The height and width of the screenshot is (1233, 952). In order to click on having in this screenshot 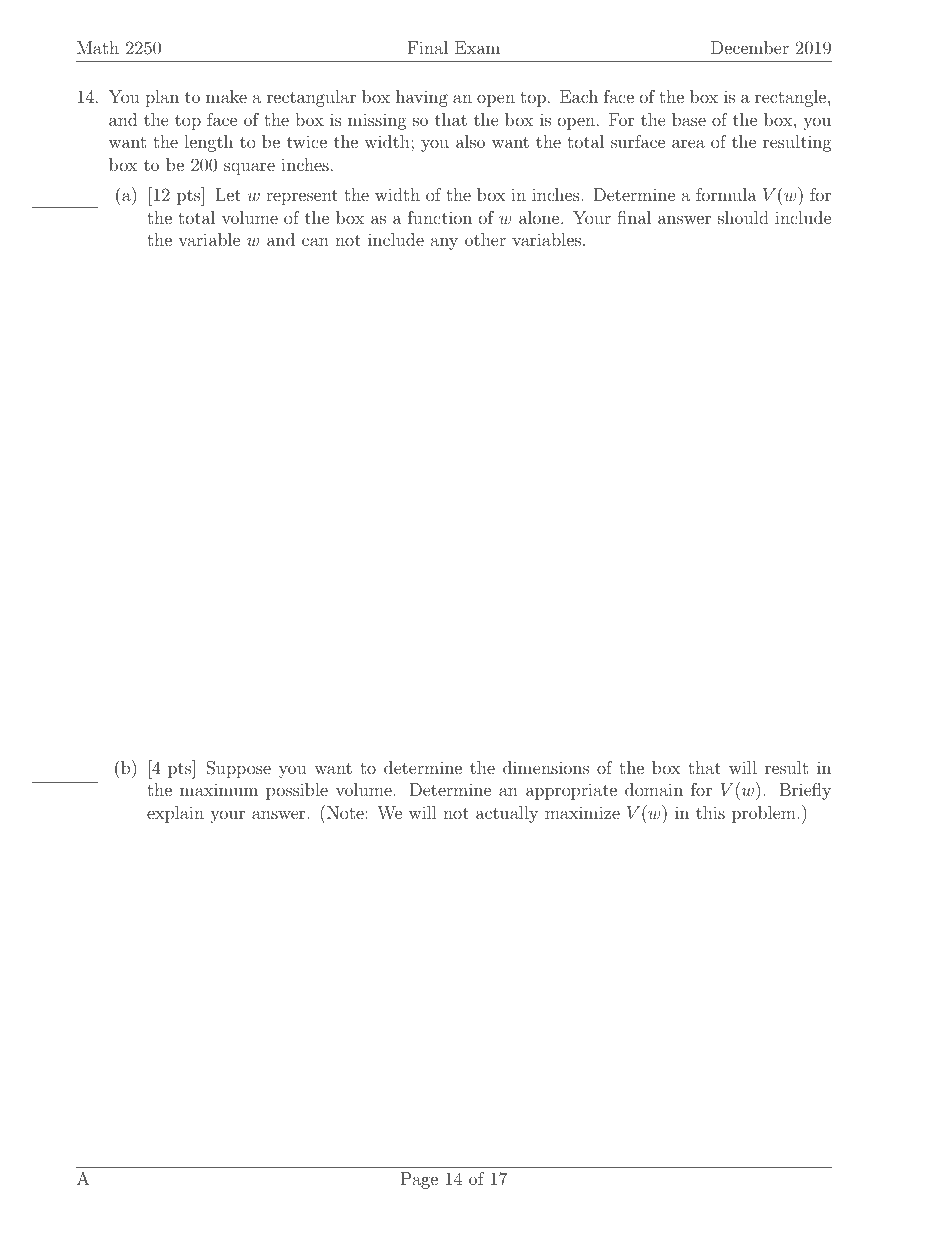, I will do `click(422, 98)`.
